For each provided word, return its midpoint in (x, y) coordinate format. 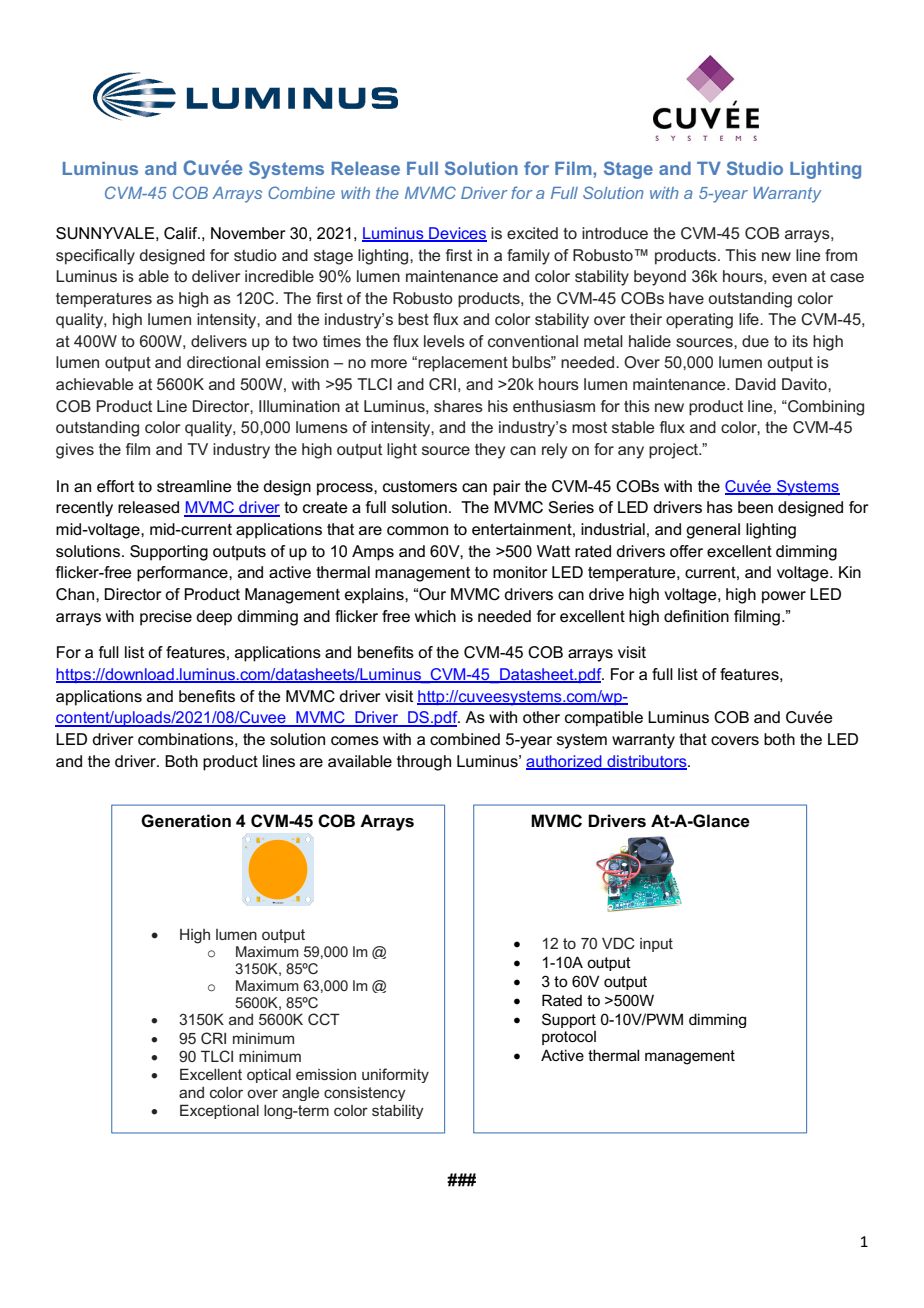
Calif (182, 233)
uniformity (395, 1075)
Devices (457, 234)
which (435, 616)
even (789, 277)
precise (166, 618)
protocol (569, 1038)
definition (696, 616)
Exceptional (219, 1111)
